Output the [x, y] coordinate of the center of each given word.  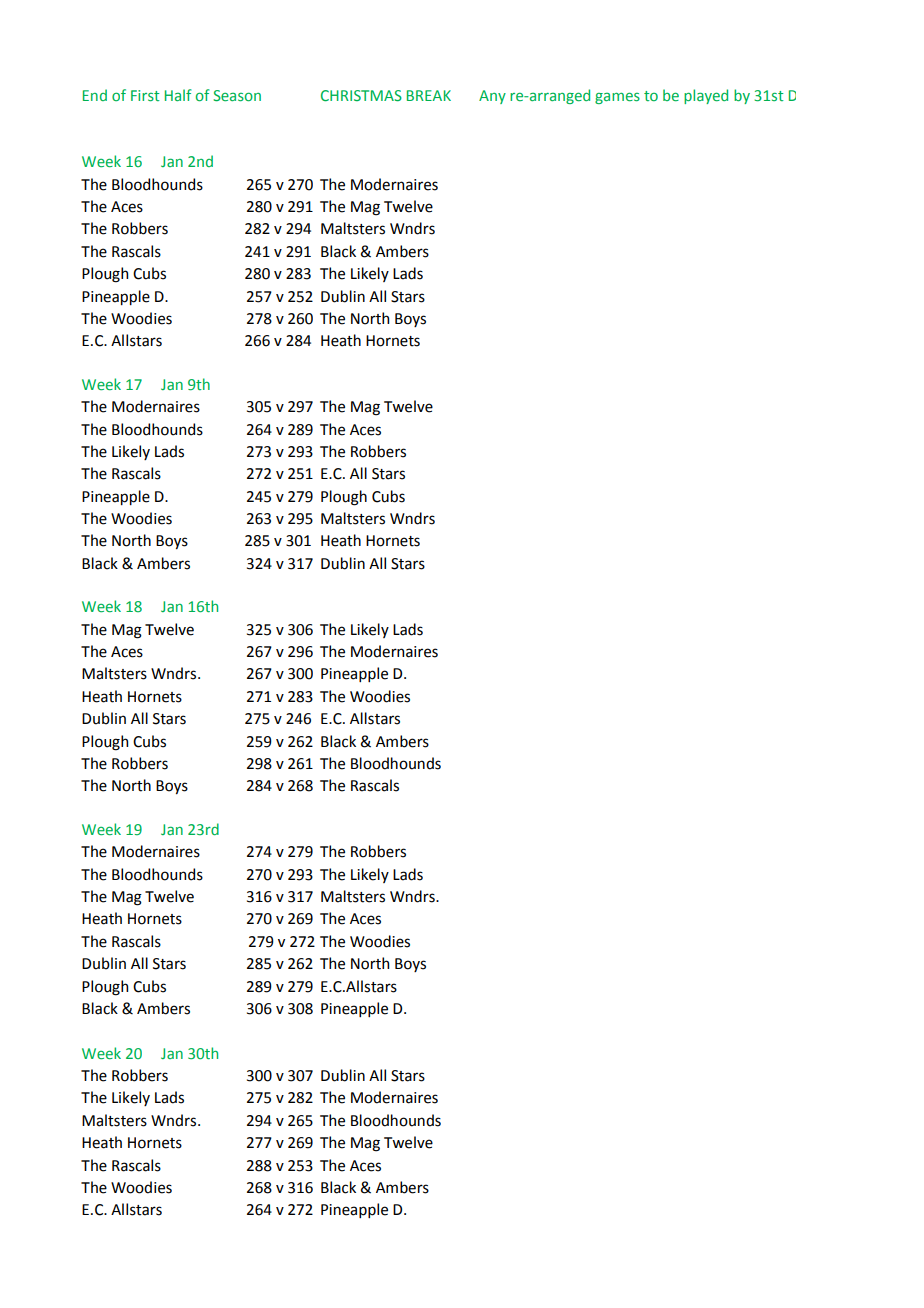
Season [237, 95]
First [145, 95]
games [617, 98]
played [706, 96]
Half [178, 95]
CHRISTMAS [361, 95]
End [95, 95]
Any [492, 97]
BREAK [429, 95]
